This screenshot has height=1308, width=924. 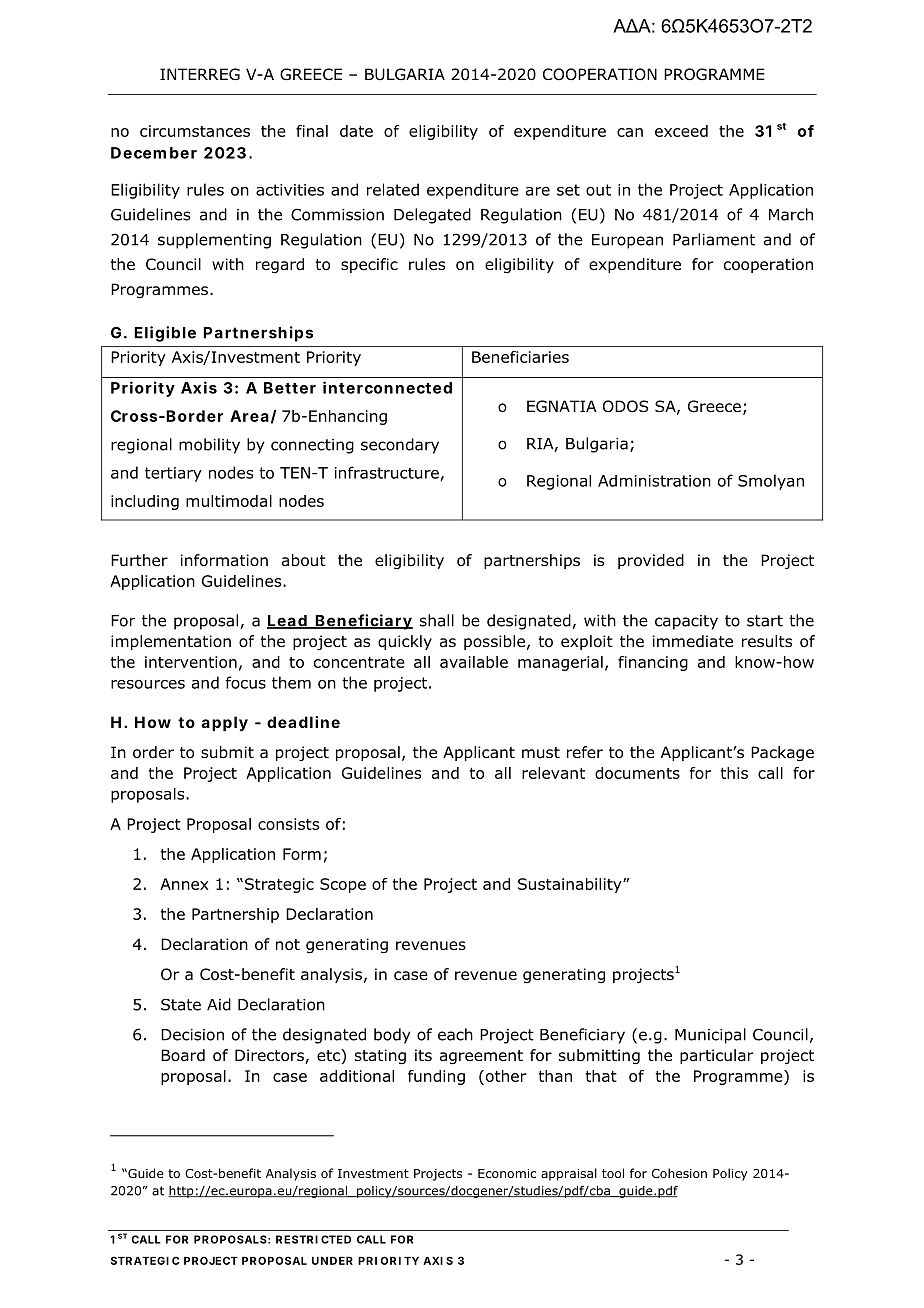 What do you see at coordinates (693, 641) in the screenshot?
I see `immediate` at bounding box center [693, 641].
